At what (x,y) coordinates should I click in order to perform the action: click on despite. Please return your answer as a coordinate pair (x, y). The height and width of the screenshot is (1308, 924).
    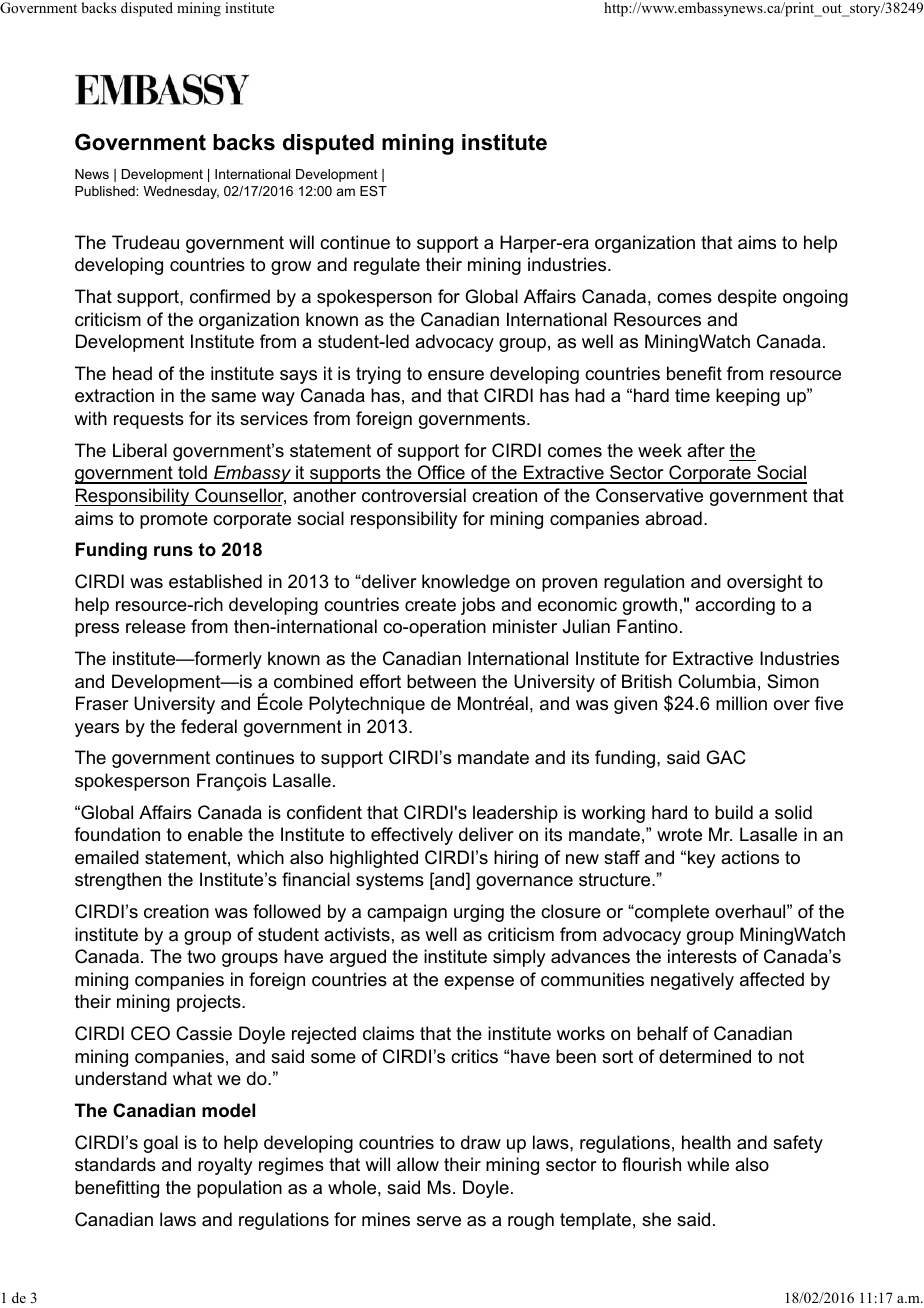
    Looking at the image, I should click on (747, 298).
